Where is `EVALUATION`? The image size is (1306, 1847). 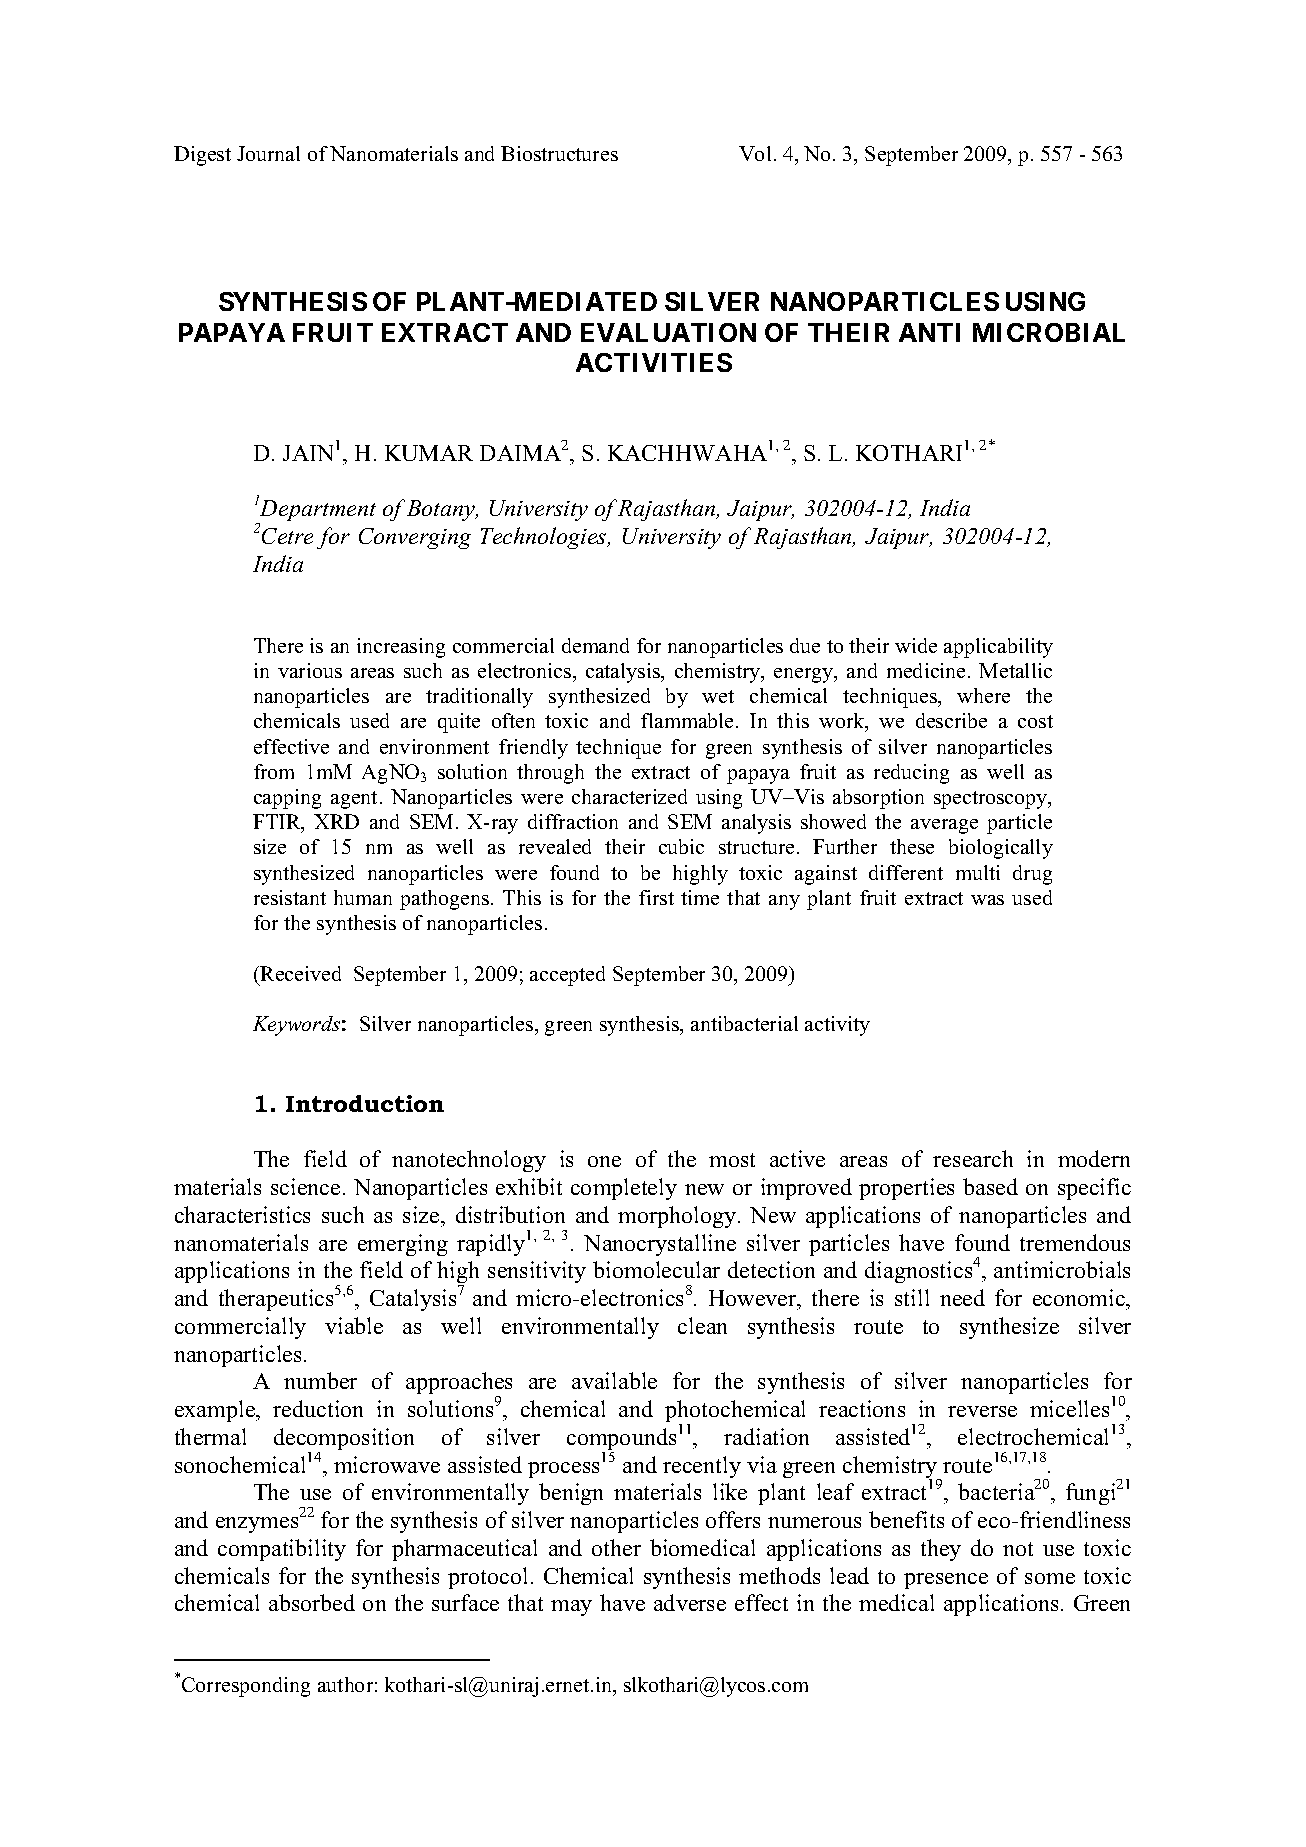
EVALUATION is located at coordinates (668, 332).
